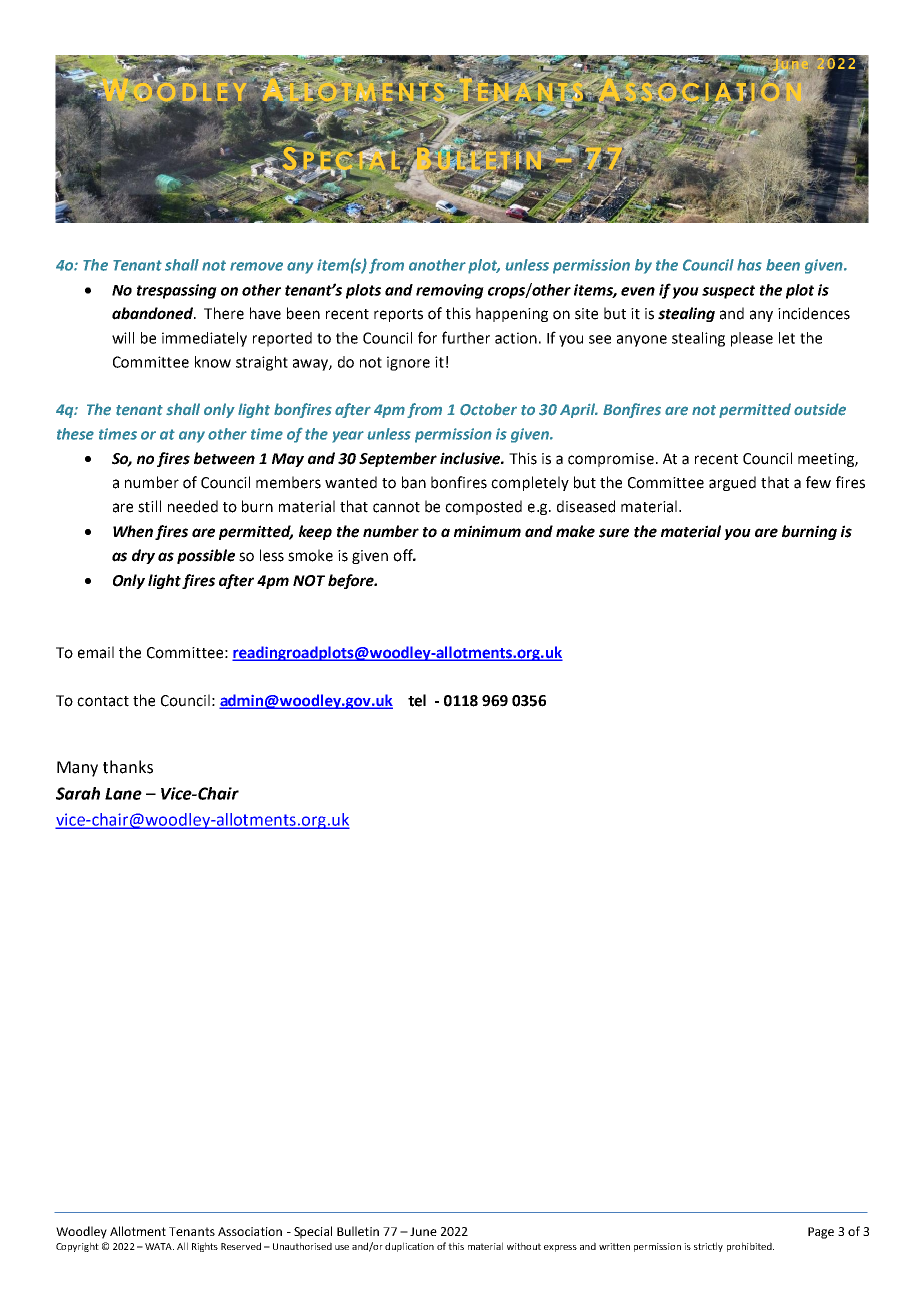 Image resolution: width=924 pixels, height=1308 pixels. I want to click on thanks, so click(128, 767).
